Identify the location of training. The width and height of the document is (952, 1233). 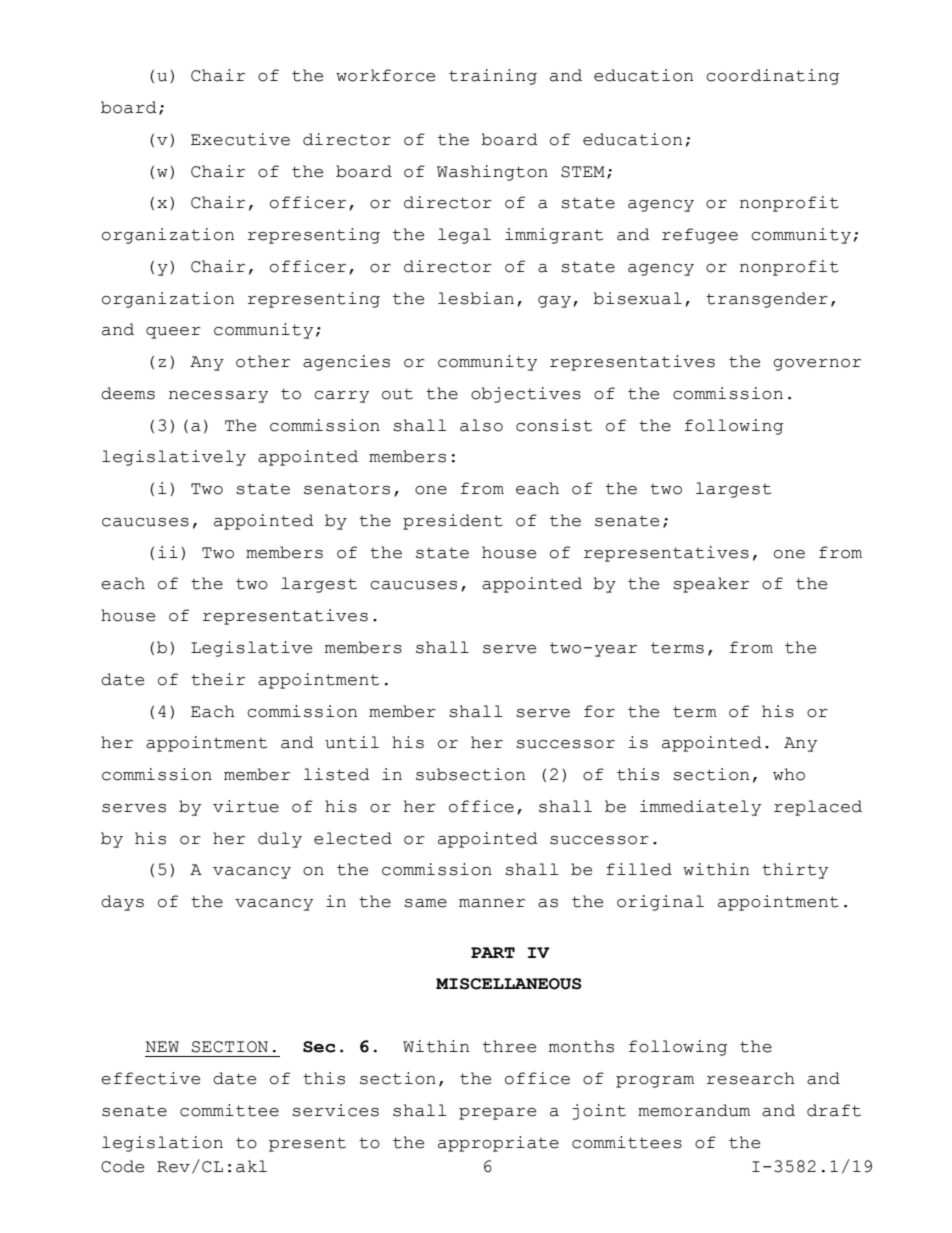
(493, 77).
